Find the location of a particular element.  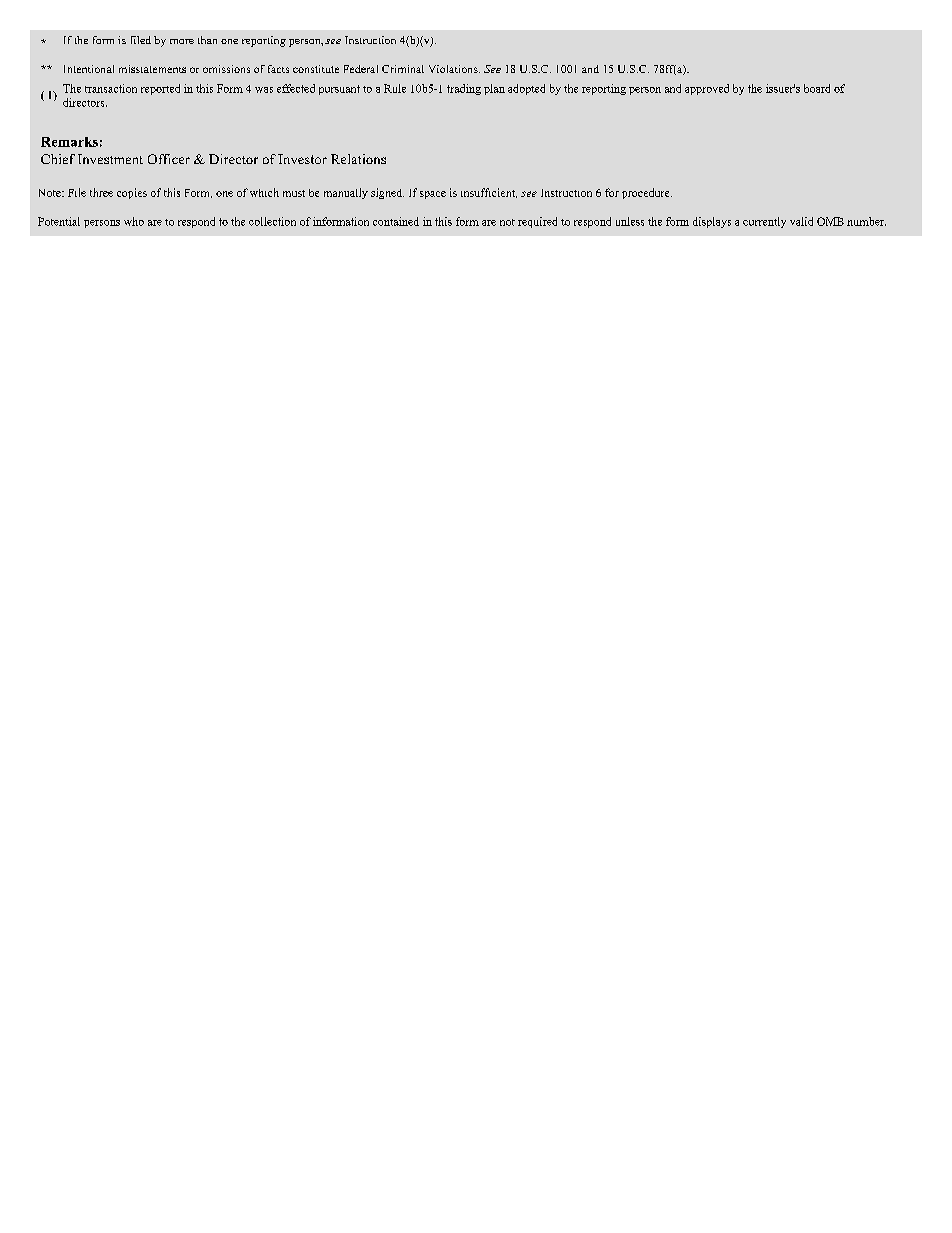

approved is located at coordinates (707, 89).
